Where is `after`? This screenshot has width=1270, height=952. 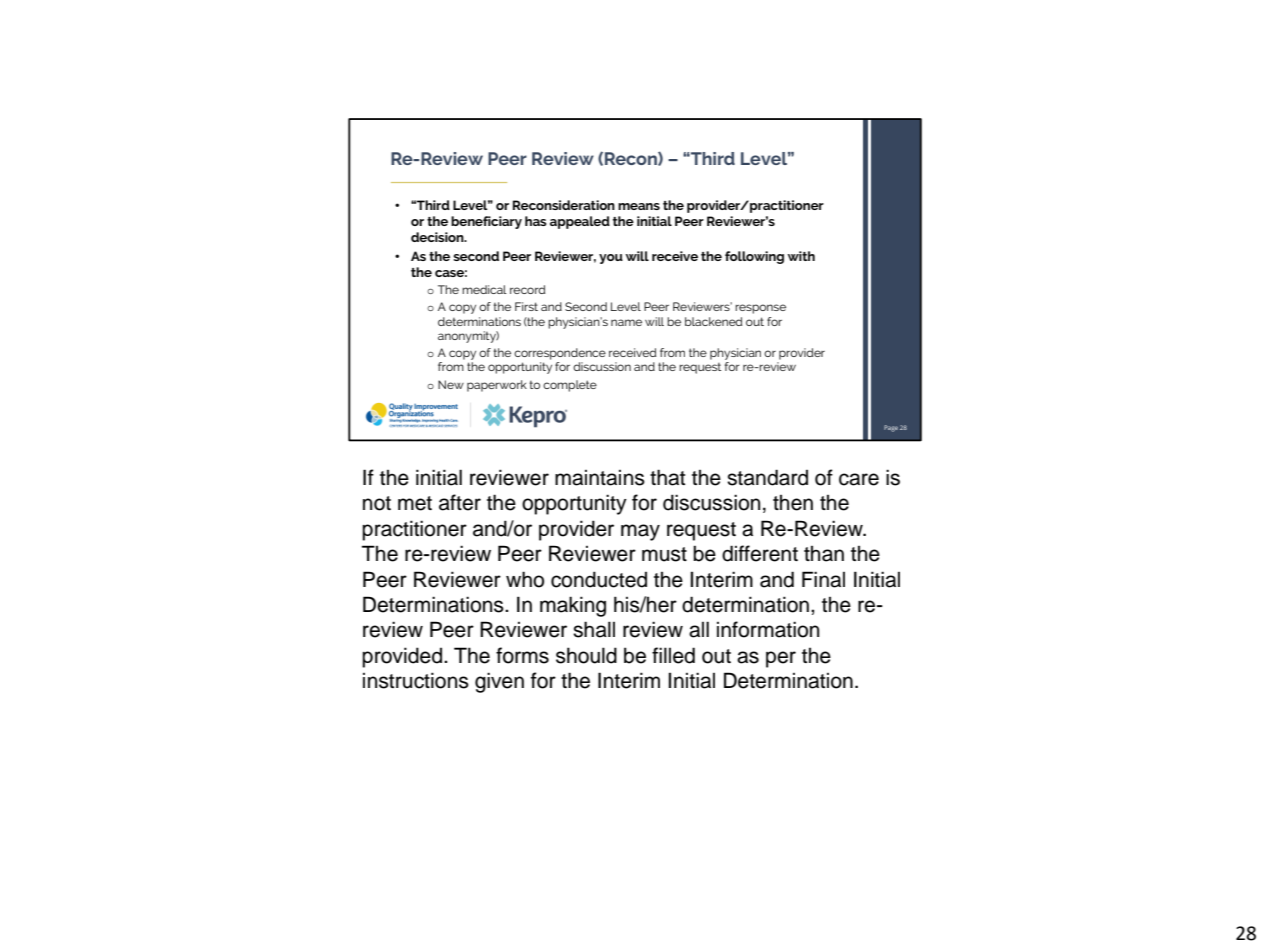
after is located at coordinates (460, 502).
